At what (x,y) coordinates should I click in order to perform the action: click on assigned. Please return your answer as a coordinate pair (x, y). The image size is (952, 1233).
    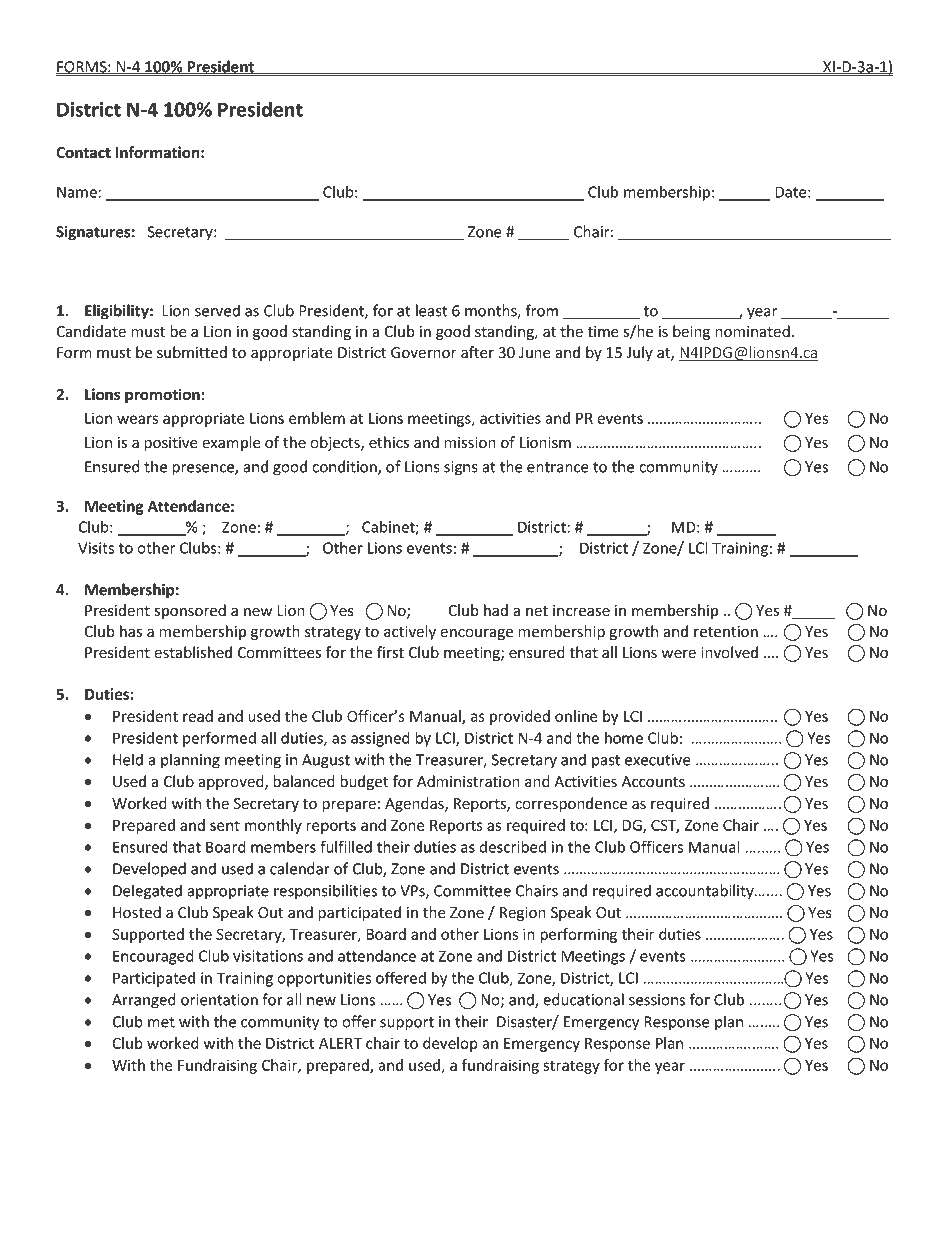
    Looking at the image, I should click on (380, 739).
